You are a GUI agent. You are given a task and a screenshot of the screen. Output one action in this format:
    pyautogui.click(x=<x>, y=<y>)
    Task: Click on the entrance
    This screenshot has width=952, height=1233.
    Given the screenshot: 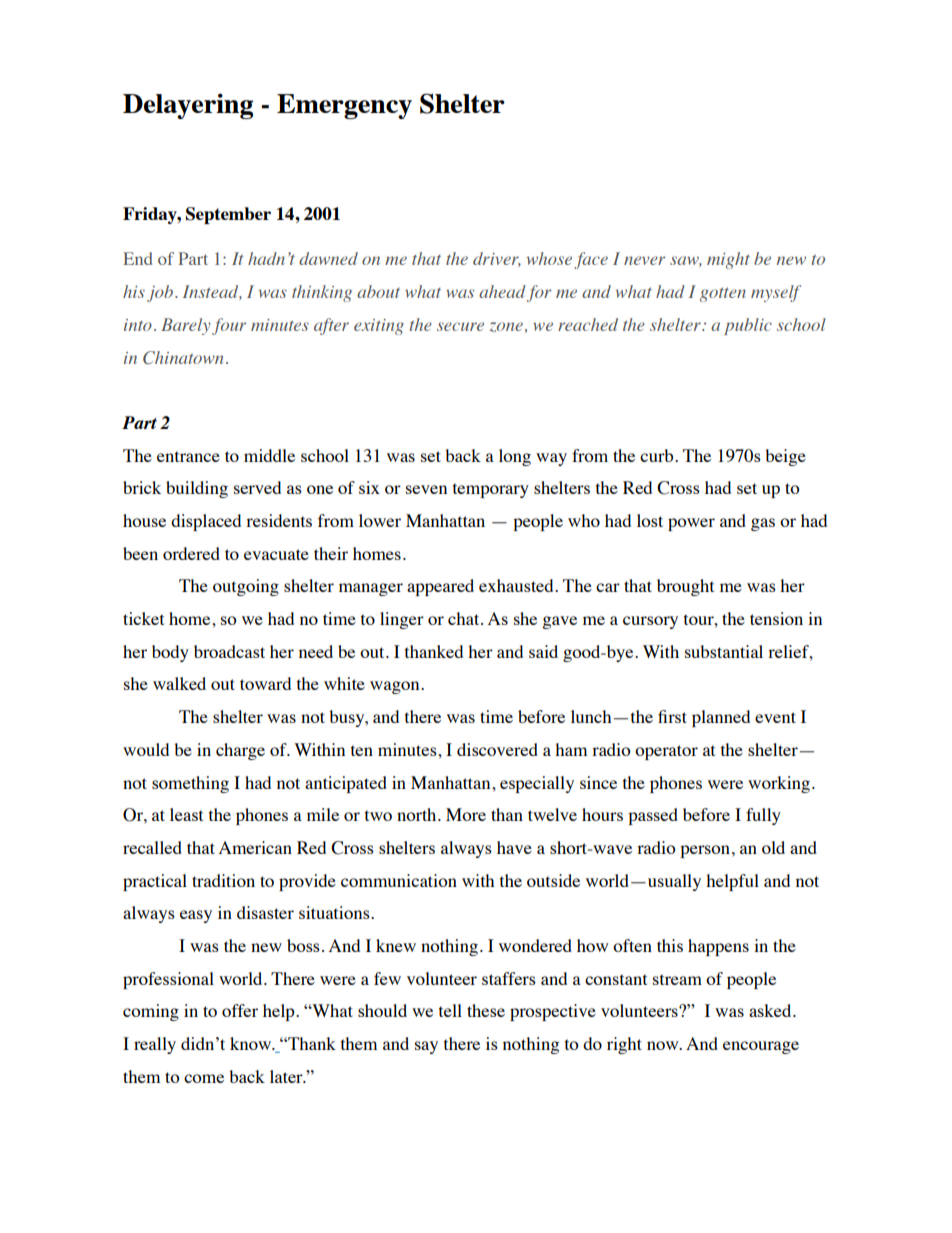 What is the action you would take?
    pyautogui.click(x=188, y=456)
